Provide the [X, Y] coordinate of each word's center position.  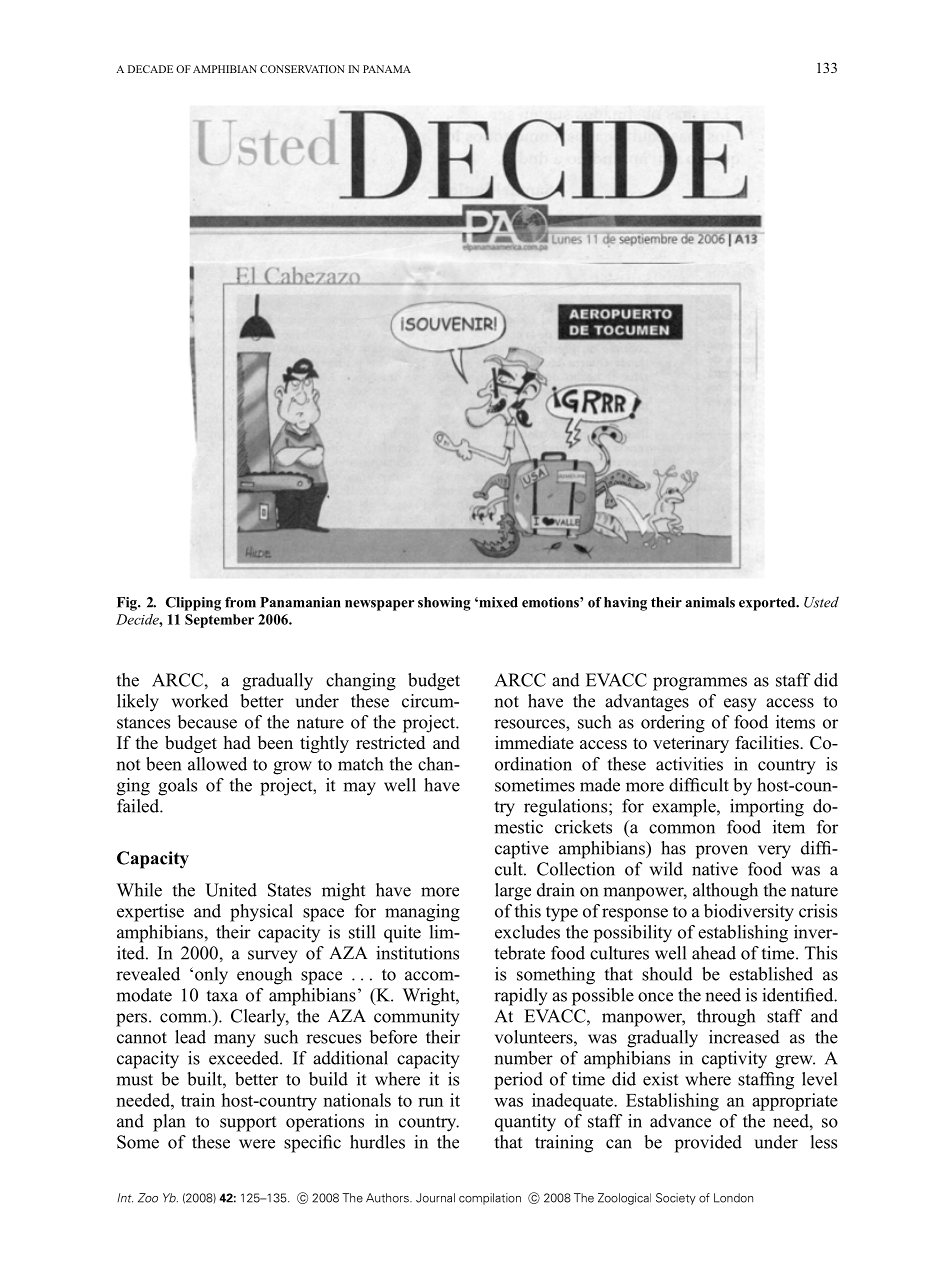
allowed [217, 764]
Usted [821, 602]
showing [444, 604]
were [257, 1144]
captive [522, 850]
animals [710, 602]
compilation [490, 1199]
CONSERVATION [302, 69]
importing [767, 808]
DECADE [150, 69]
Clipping [193, 604]
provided [708, 1144]
